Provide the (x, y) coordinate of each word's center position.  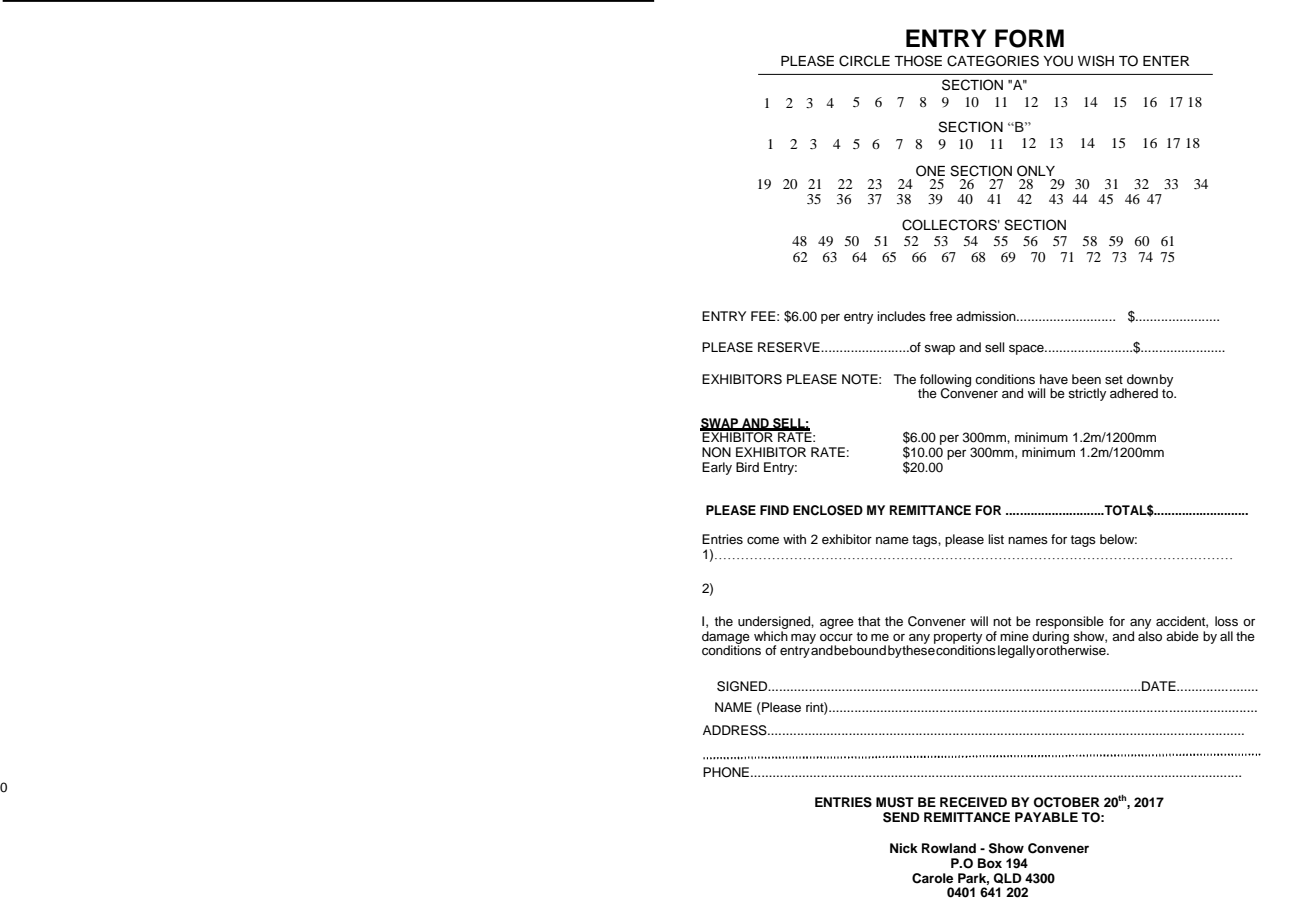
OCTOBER (1067, 802)
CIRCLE (864, 61)
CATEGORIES (993, 61)
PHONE (727, 772)
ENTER (1166, 61)
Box (990, 863)
